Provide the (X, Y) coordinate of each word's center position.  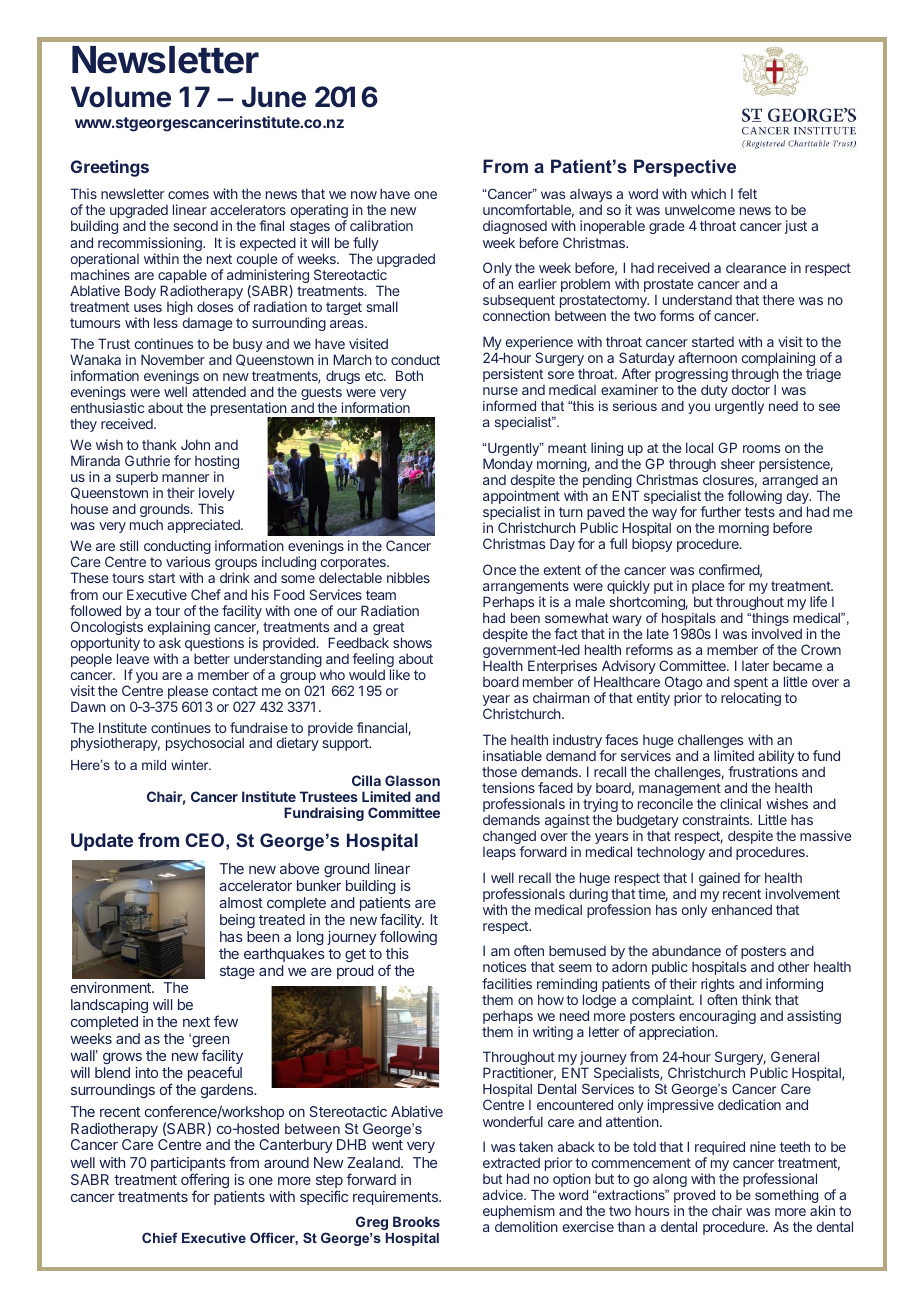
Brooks (416, 1221)
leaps (499, 853)
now (364, 195)
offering (205, 1182)
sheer (738, 463)
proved (694, 1198)
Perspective (685, 168)
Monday (508, 465)
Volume (121, 97)
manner (185, 478)
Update (102, 842)
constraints (717, 819)
